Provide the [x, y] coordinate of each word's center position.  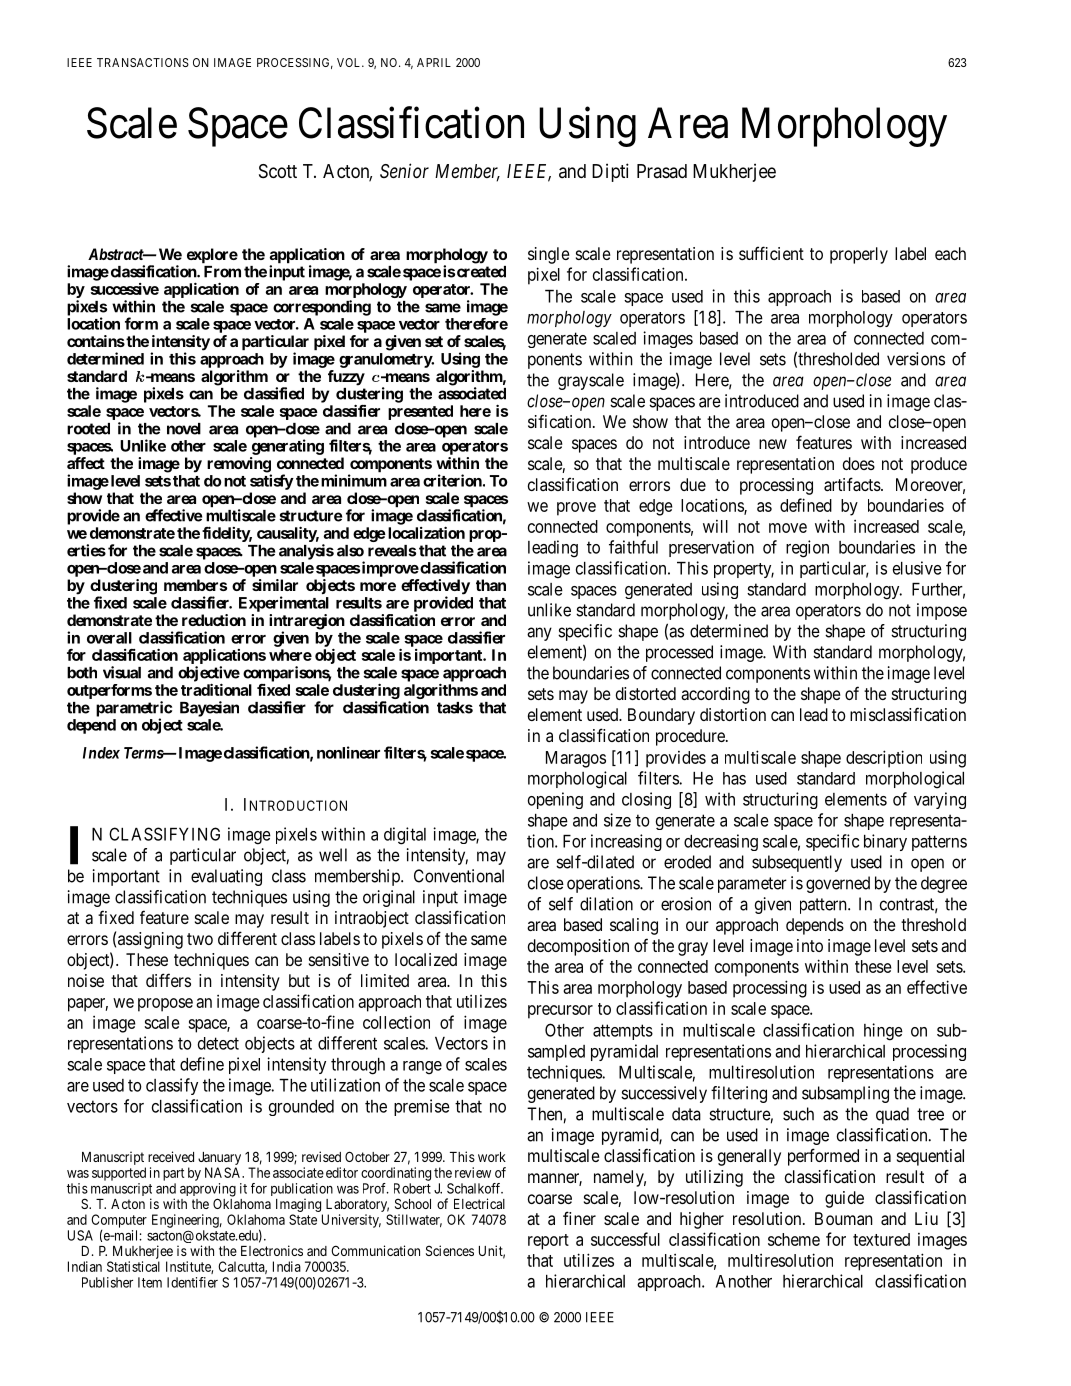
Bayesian [209, 709]
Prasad [662, 171]
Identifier [192, 1282]
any [539, 634]
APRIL [434, 62]
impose [942, 611]
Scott [278, 171]
